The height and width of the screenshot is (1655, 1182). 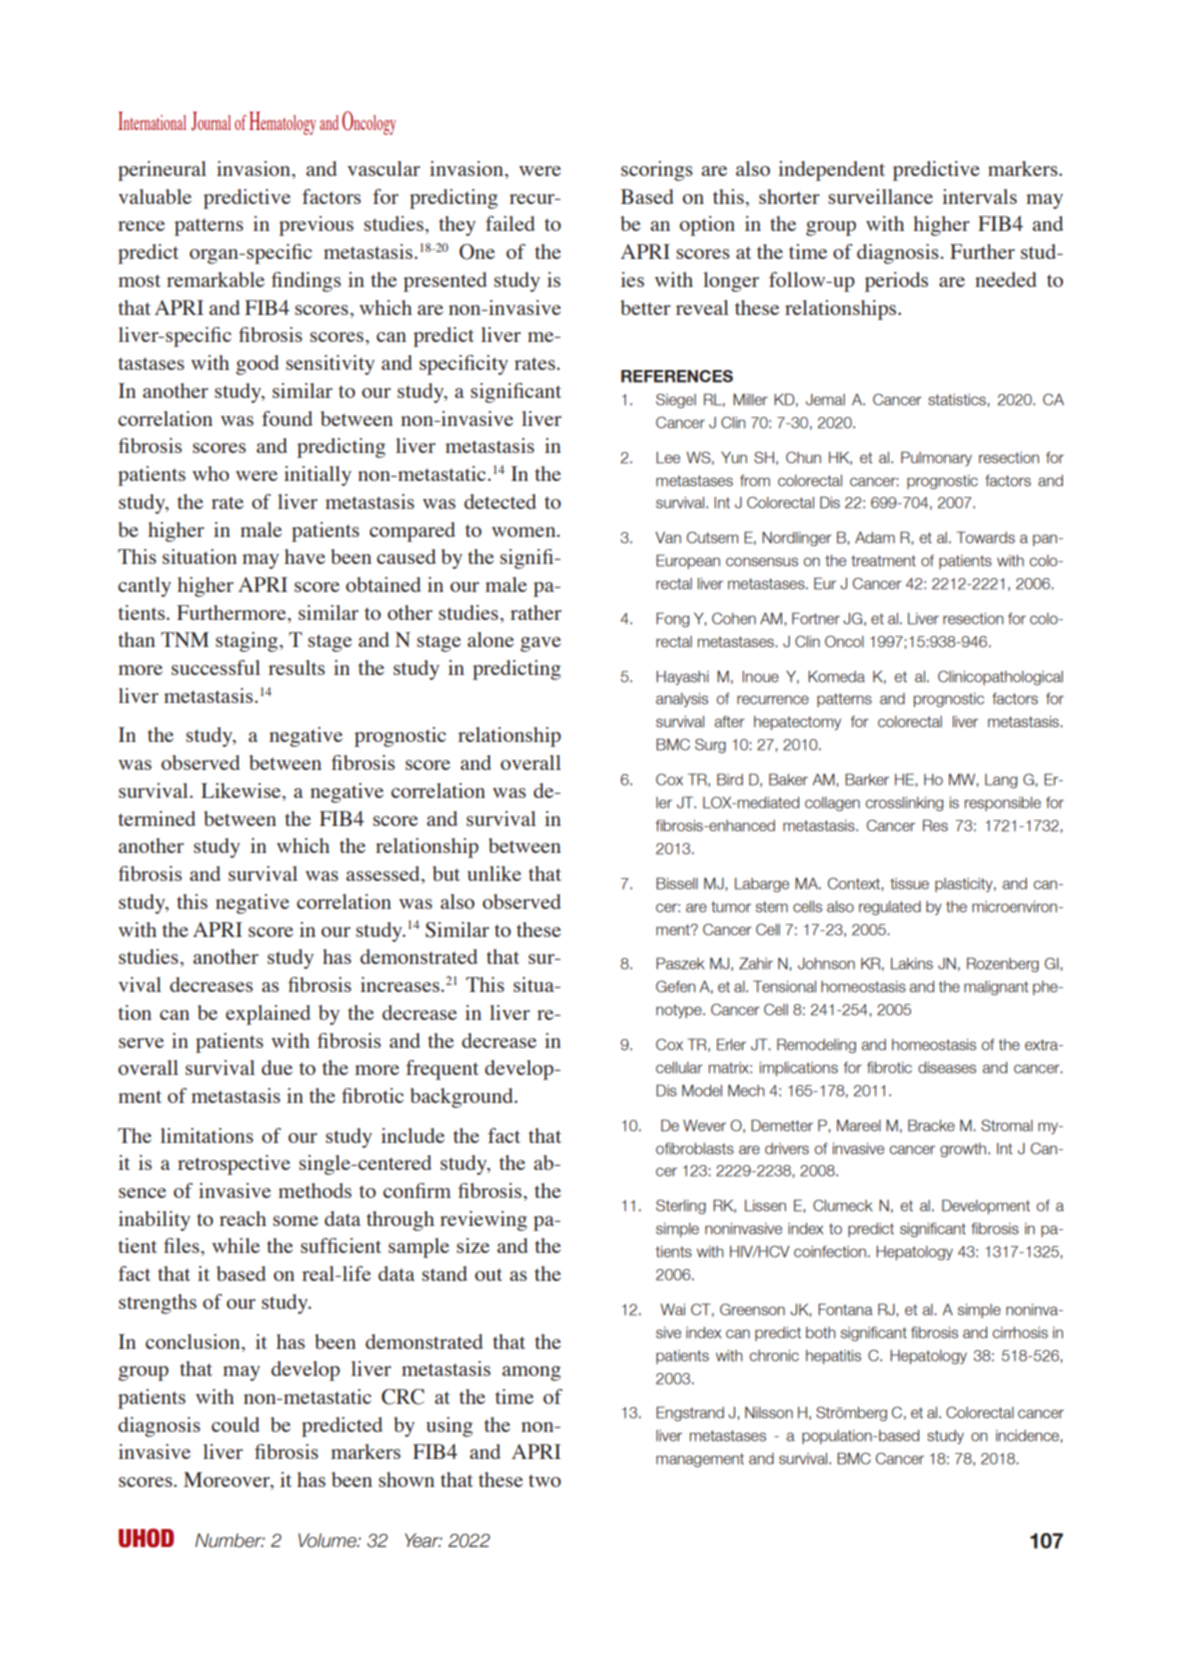 What do you see at coordinates (769, 1413) in the screenshot?
I see `Nilsson` at bounding box center [769, 1413].
